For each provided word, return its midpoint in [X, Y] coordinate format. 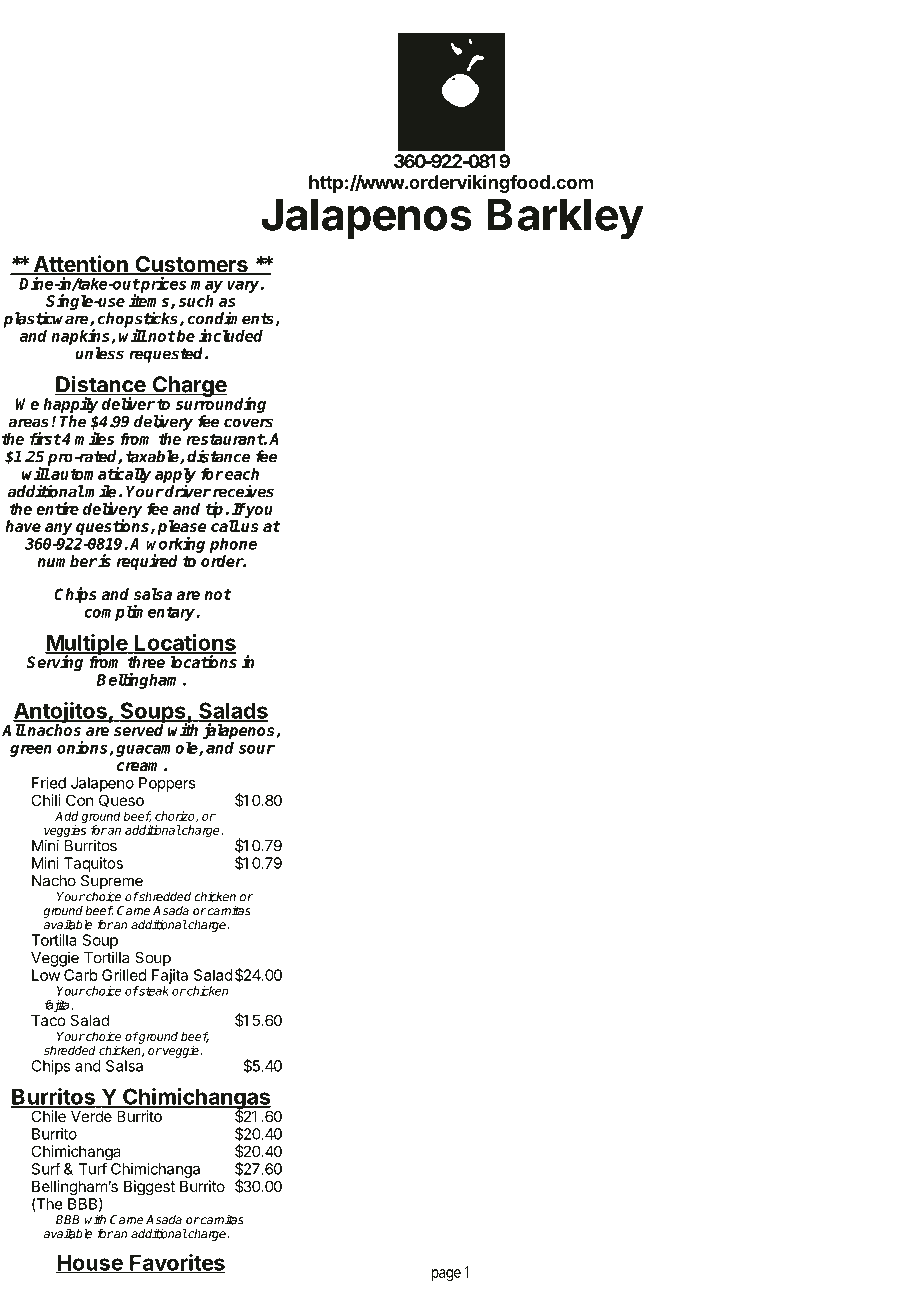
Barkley [566, 219]
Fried [49, 783]
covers [248, 423]
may [207, 287]
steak [153, 991]
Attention [80, 265]
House [90, 1263]
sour [257, 749]
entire [57, 508]
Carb [81, 975]
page [446, 1275]
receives [243, 491]
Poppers [167, 784]
